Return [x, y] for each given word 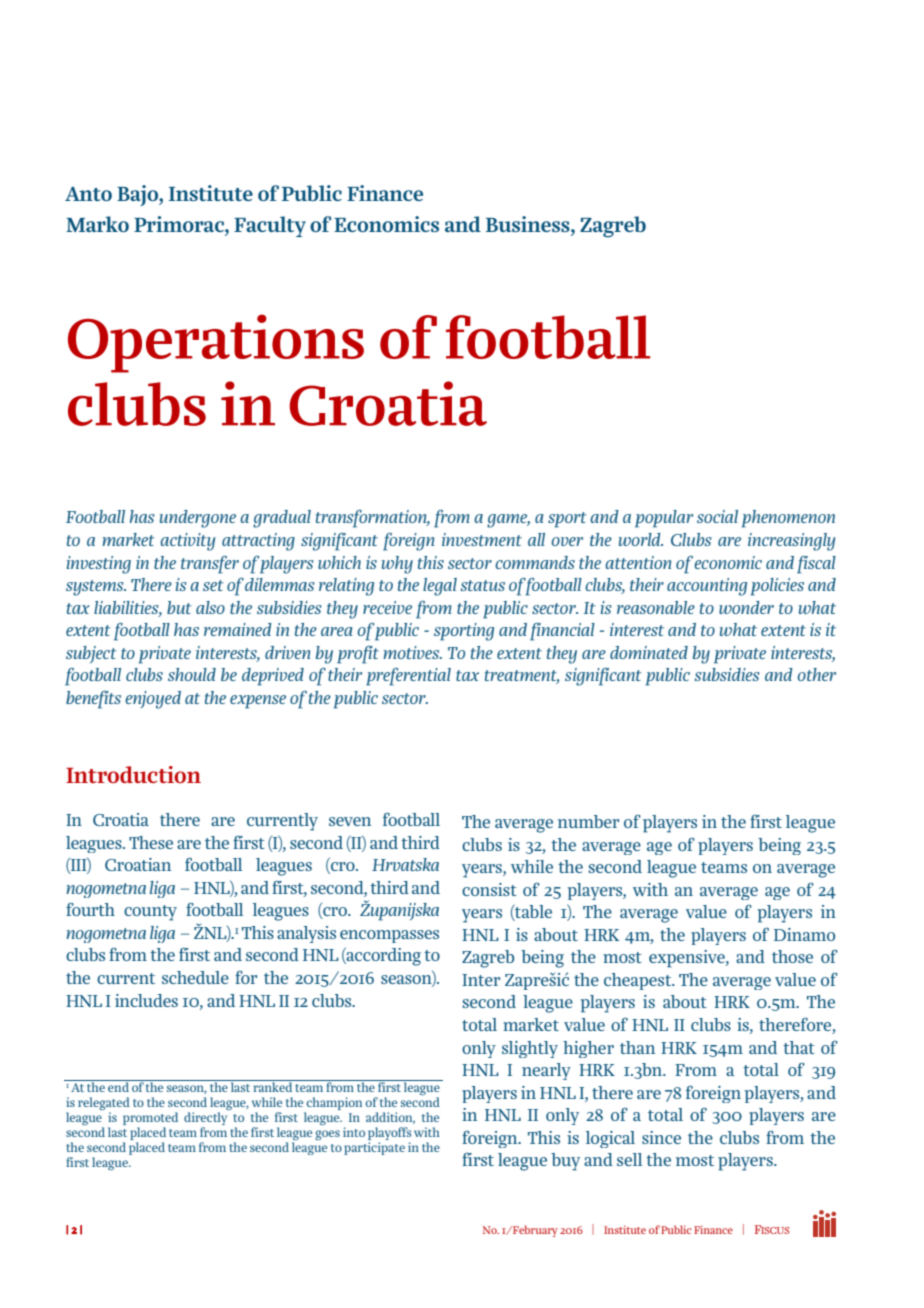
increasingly [791, 542]
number [588, 821]
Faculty [270, 226]
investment [482, 539]
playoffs [390, 1133]
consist [489, 889]
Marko [97, 224]
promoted [150, 1118]
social [717, 516]
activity [187, 542]
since [661, 1137]
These [151, 842]
